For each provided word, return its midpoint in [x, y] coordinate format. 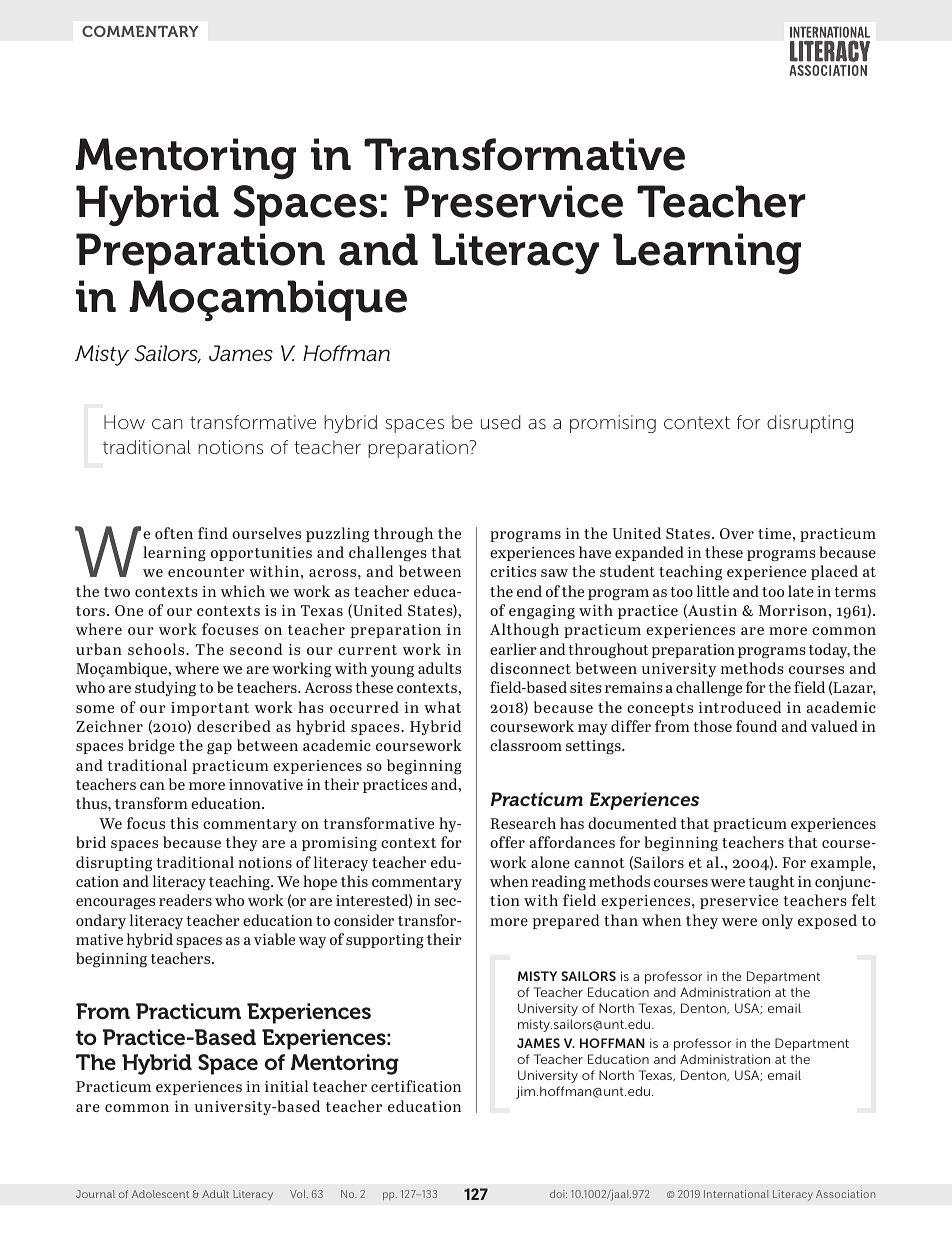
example [842, 863]
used [500, 422]
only [777, 921]
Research [523, 823]
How [124, 422]
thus [92, 803]
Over [737, 533]
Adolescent [160, 1194]
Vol [298, 1194]
